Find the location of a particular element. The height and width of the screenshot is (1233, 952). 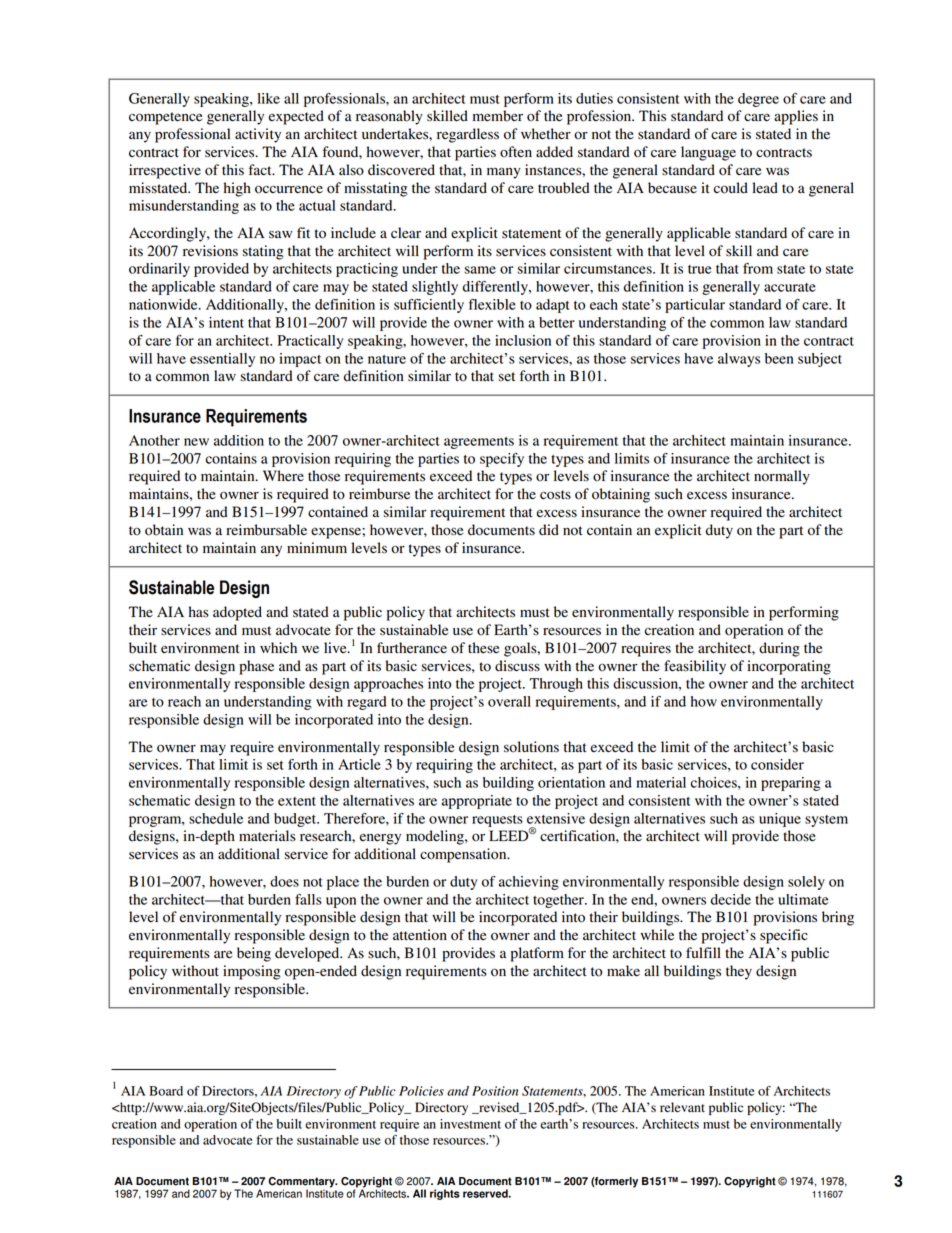

degree is located at coordinates (758, 100).
